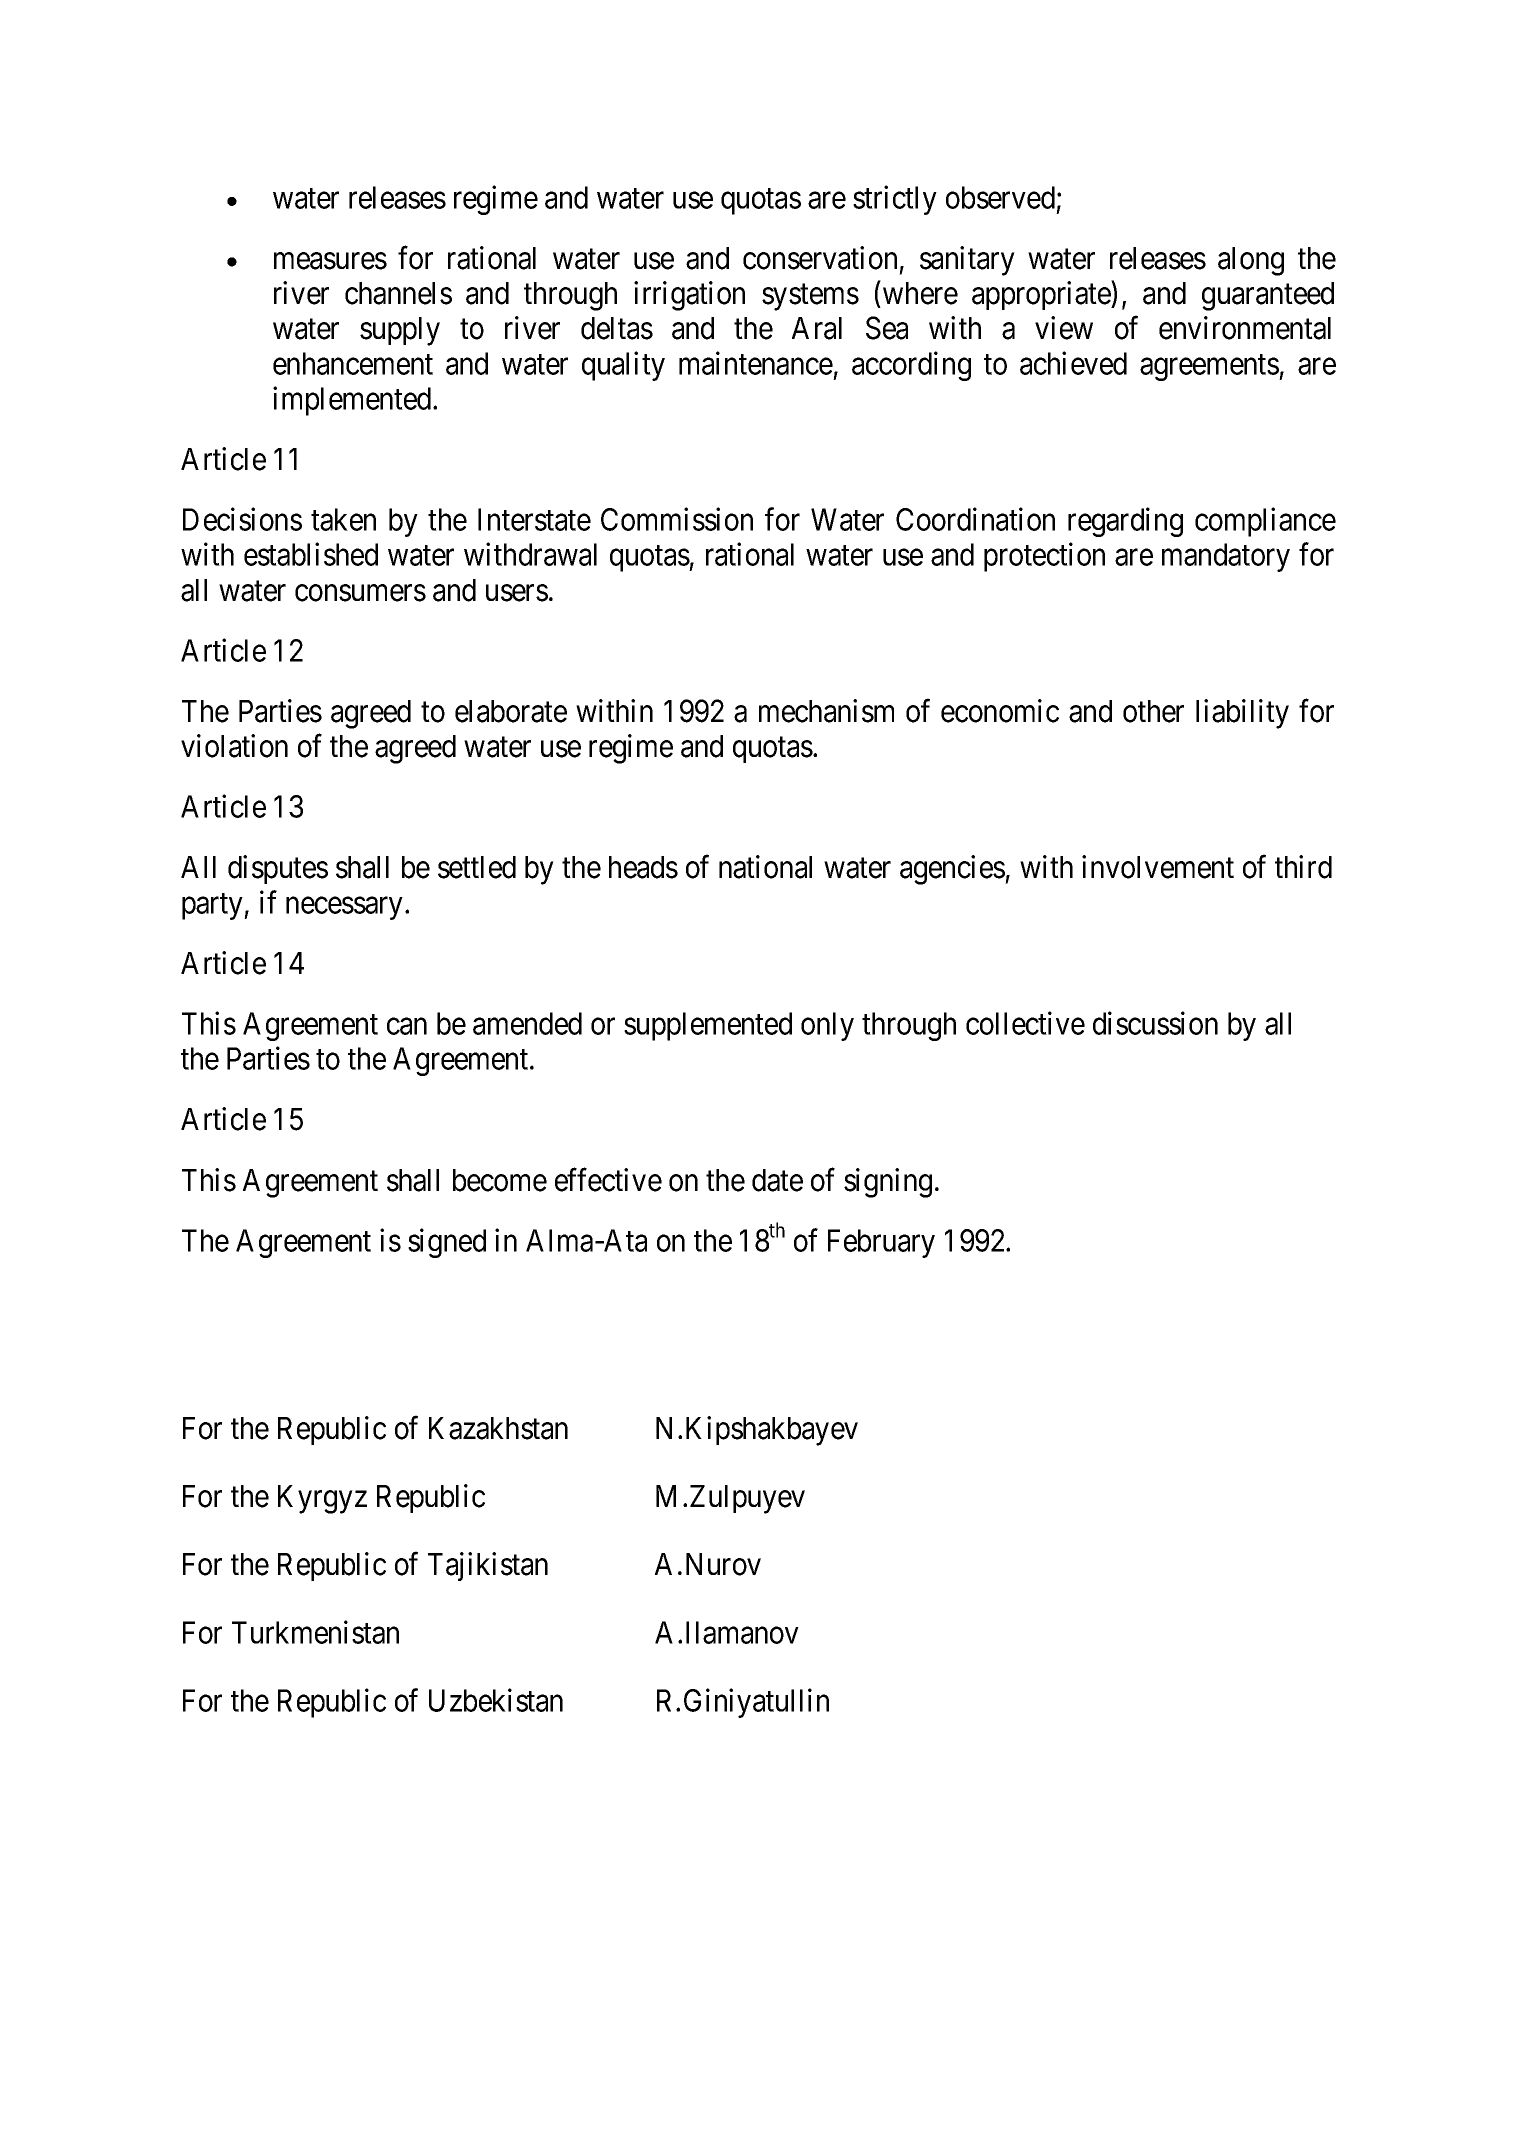 Image resolution: width=1515 pixels, height=2144 pixels. Describe the element at coordinates (820, 258) in the image. I see `conservation` at that location.
